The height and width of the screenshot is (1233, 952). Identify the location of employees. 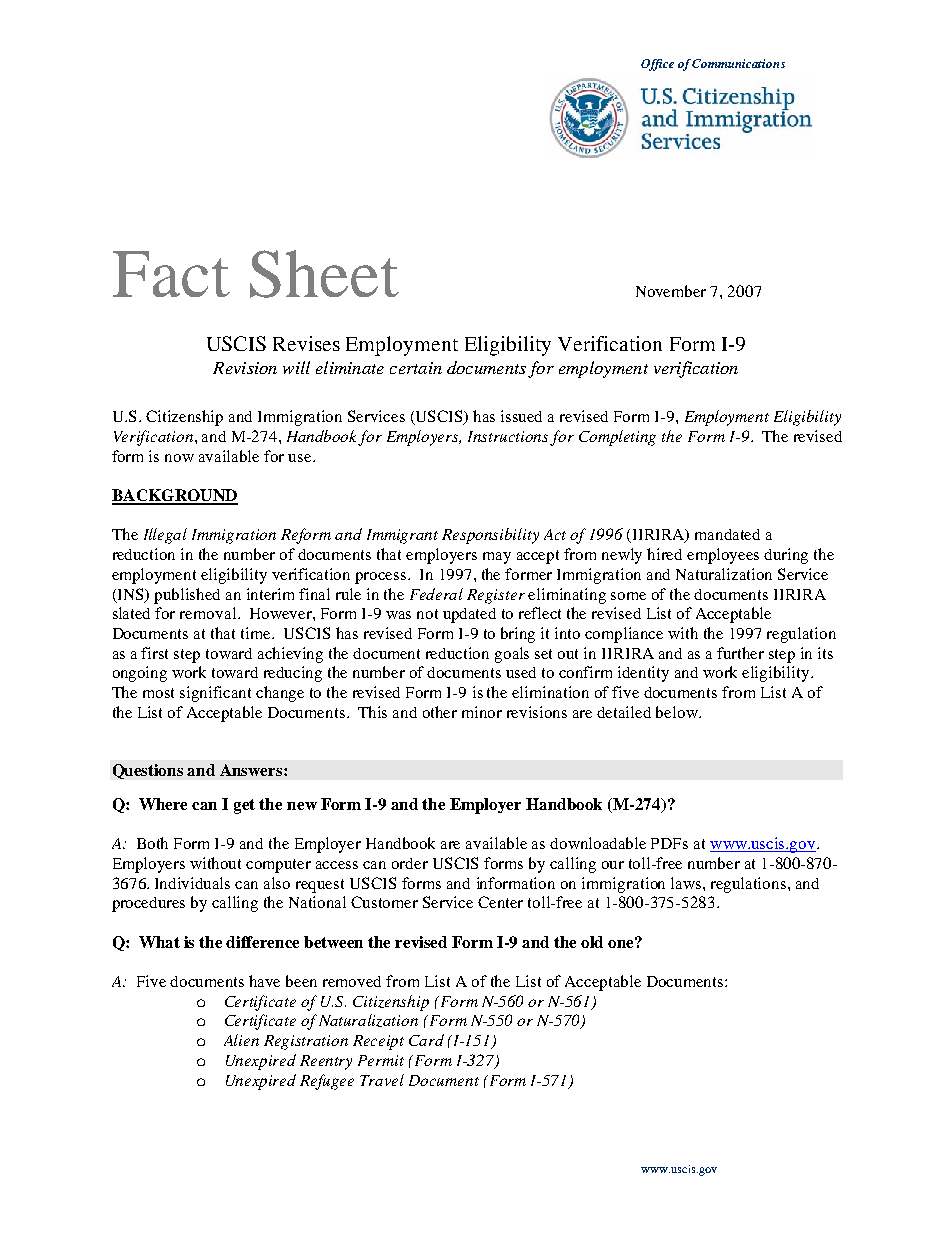
(723, 556).
